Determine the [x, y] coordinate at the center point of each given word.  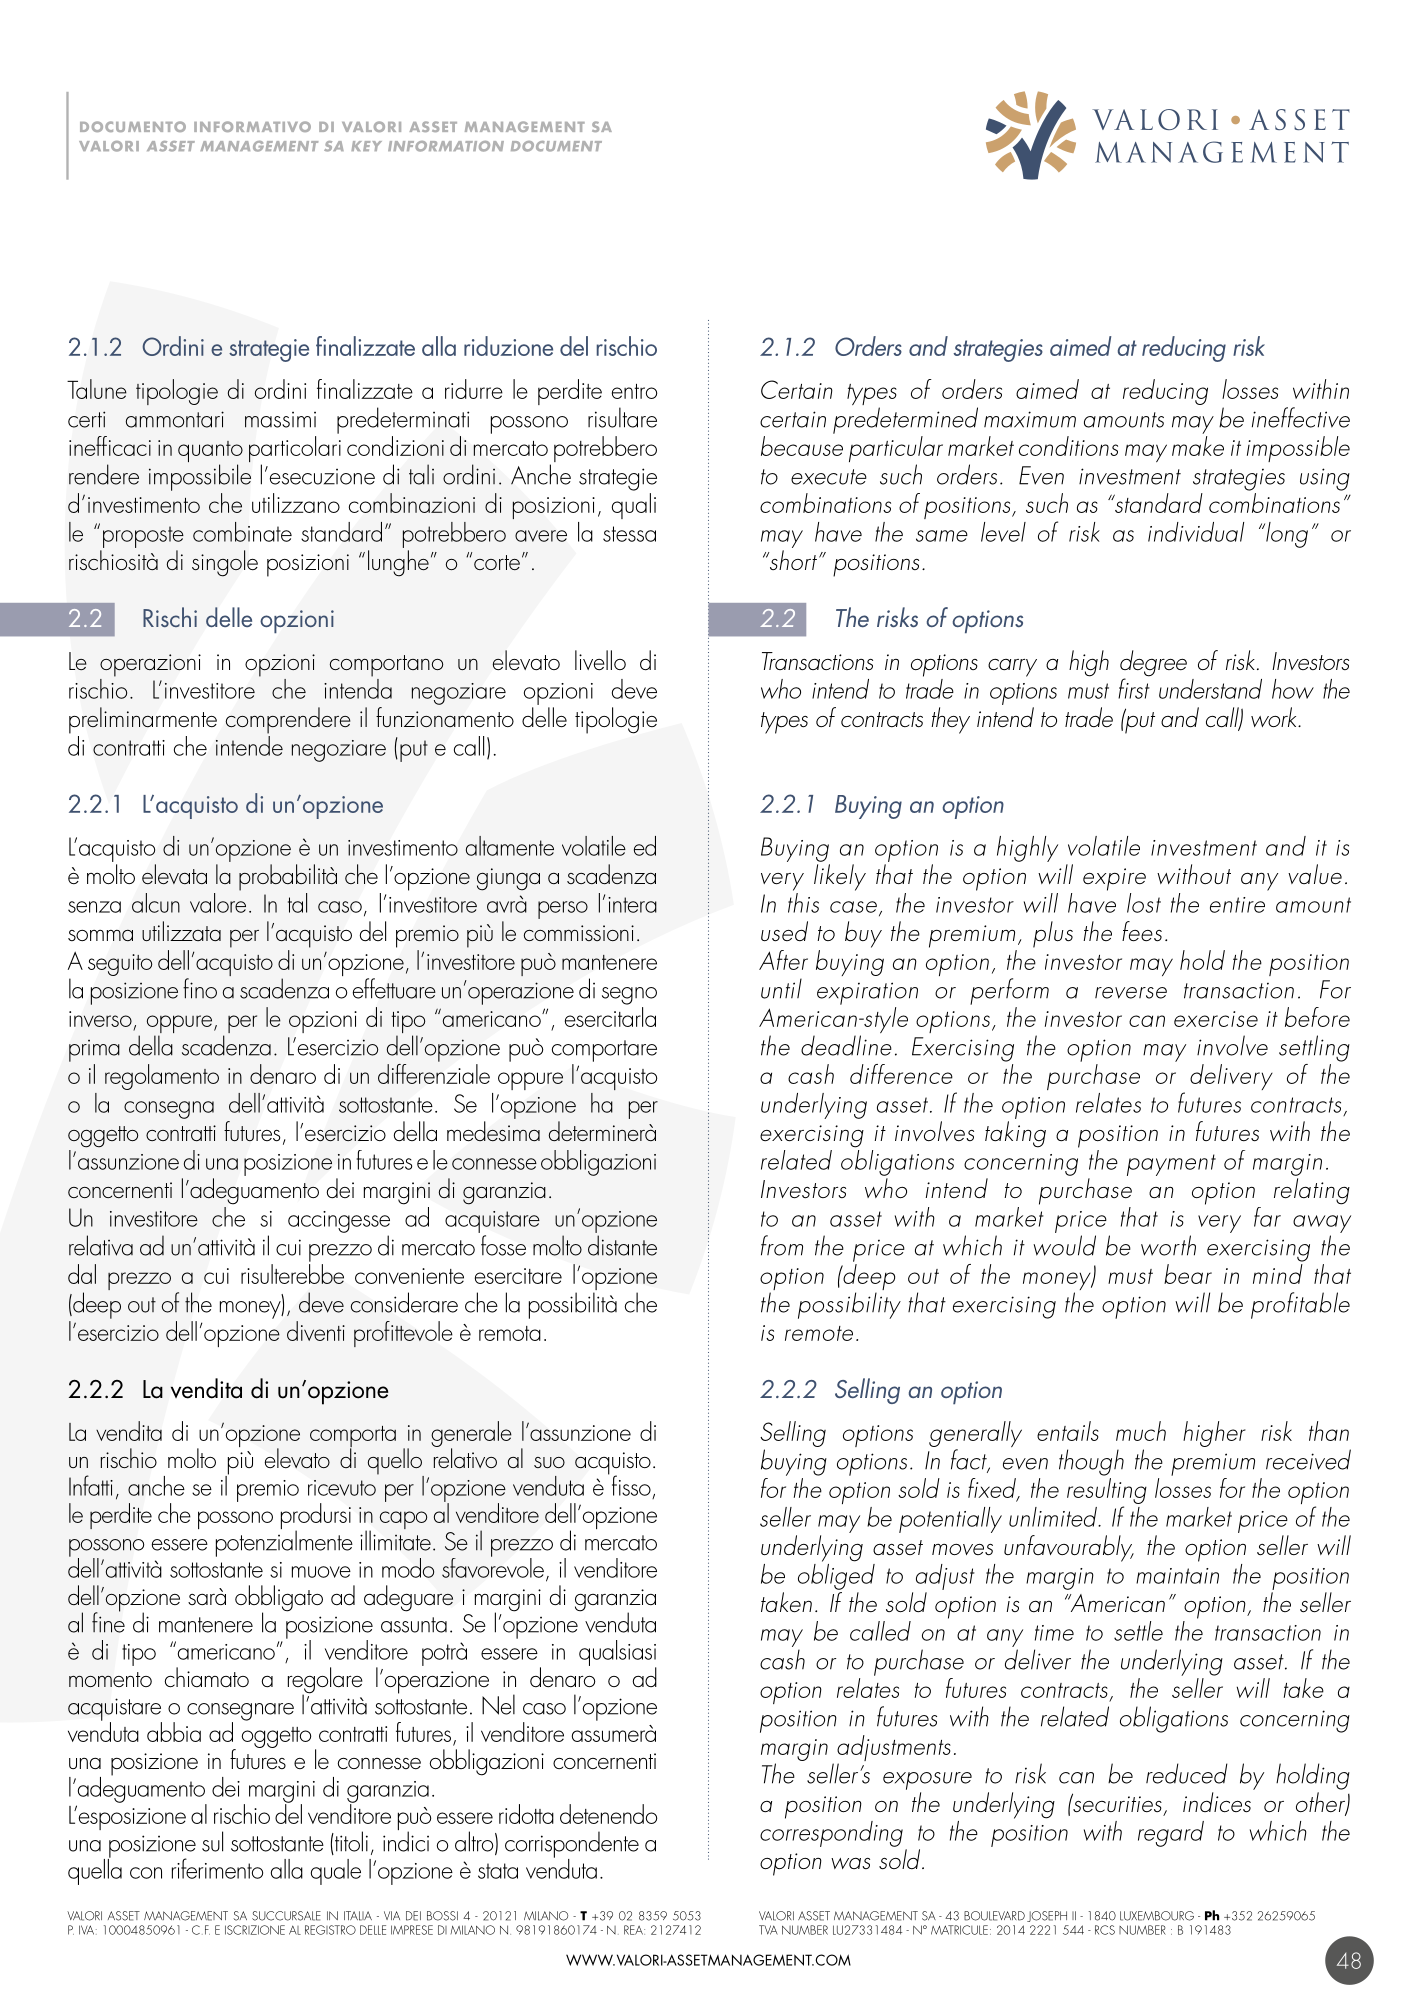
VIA [392, 1915]
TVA [768, 1930]
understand [1210, 689]
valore [218, 901]
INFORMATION [446, 146]
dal [82, 1274]
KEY [366, 146]
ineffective [1301, 417]
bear [1188, 1274]
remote [819, 1333]
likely [840, 877]
